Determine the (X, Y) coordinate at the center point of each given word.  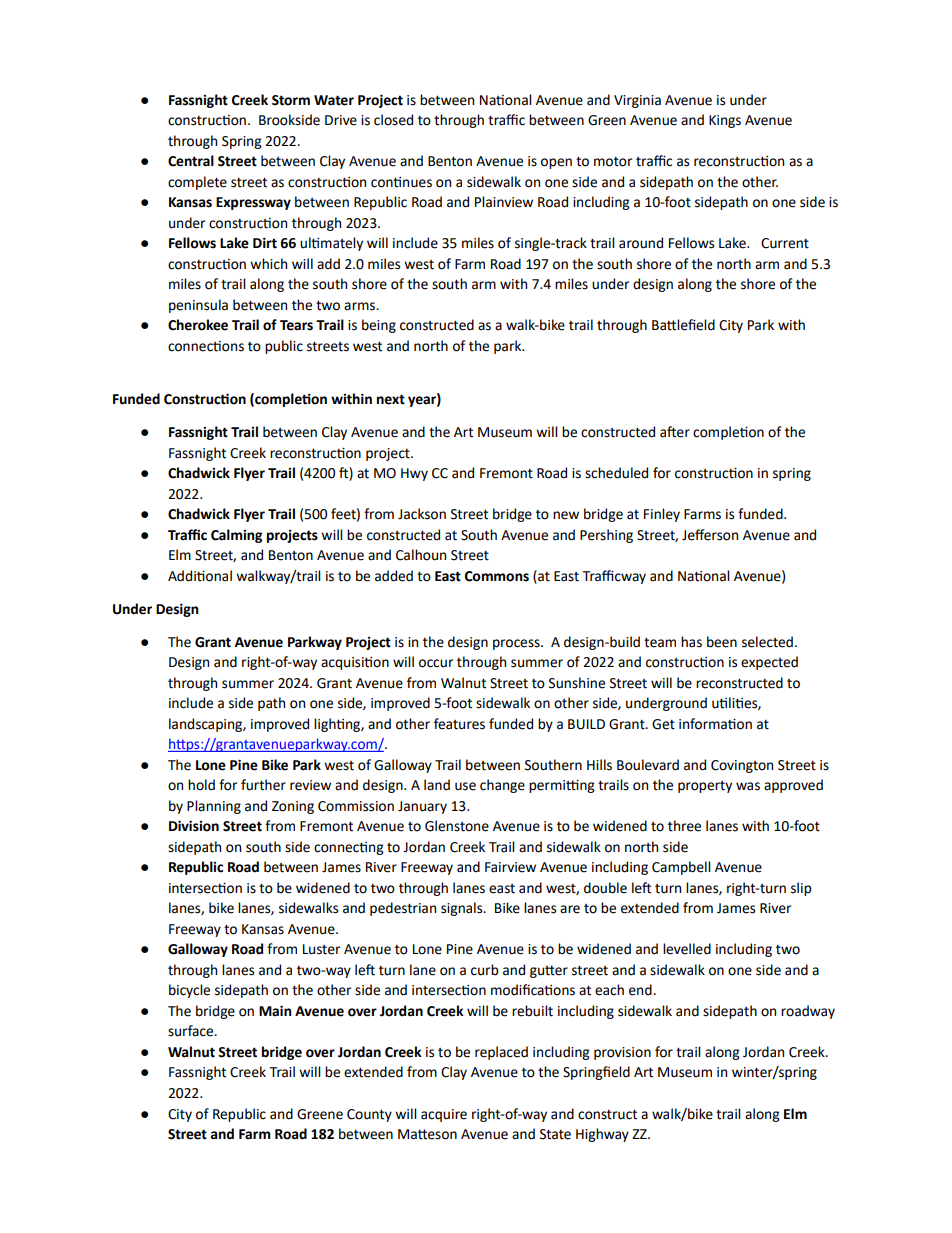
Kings (725, 121)
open (556, 163)
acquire (444, 1115)
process (517, 644)
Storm (291, 100)
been (722, 642)
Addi (183, 576)
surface (192, 1031)
